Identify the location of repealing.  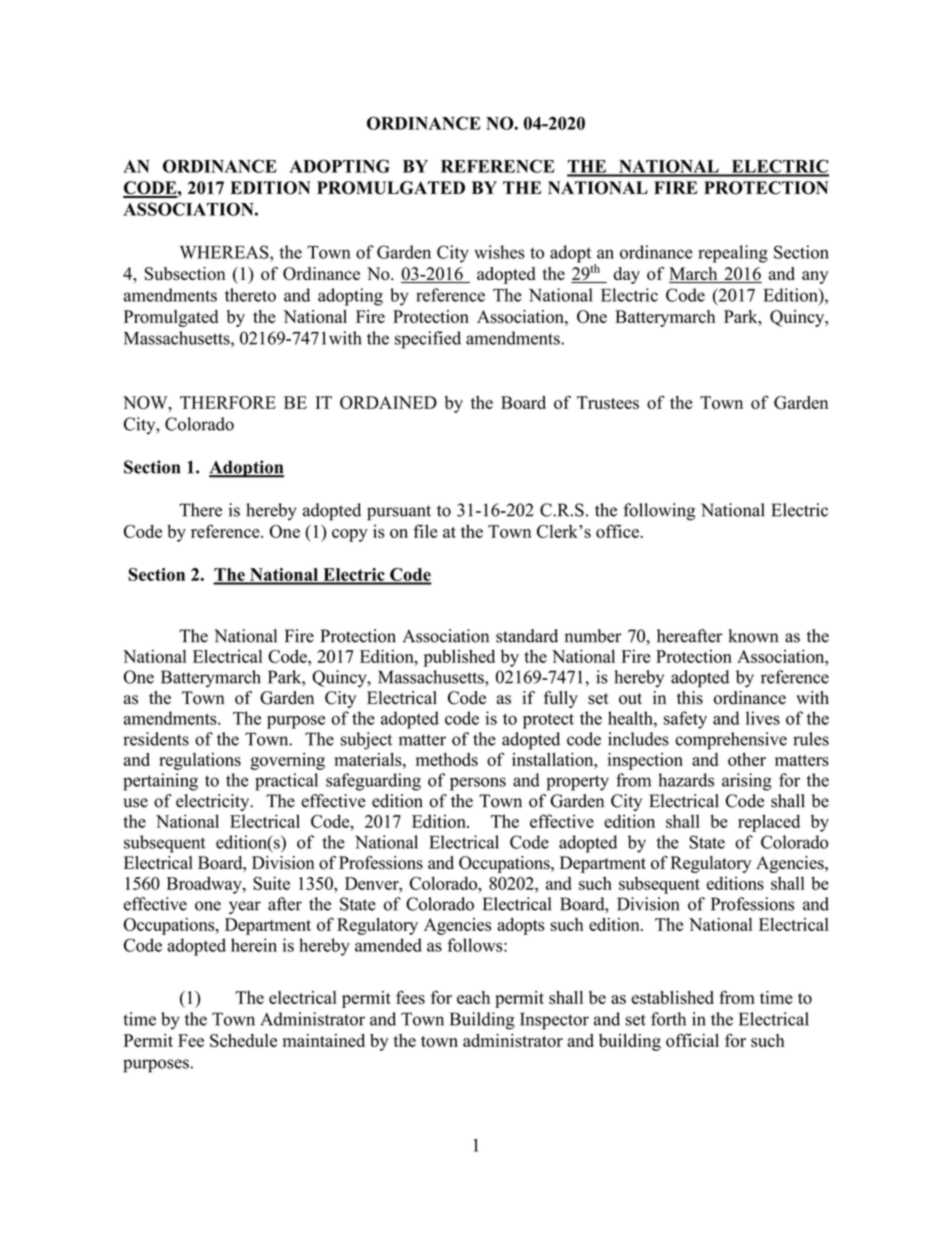
(733, 254).
